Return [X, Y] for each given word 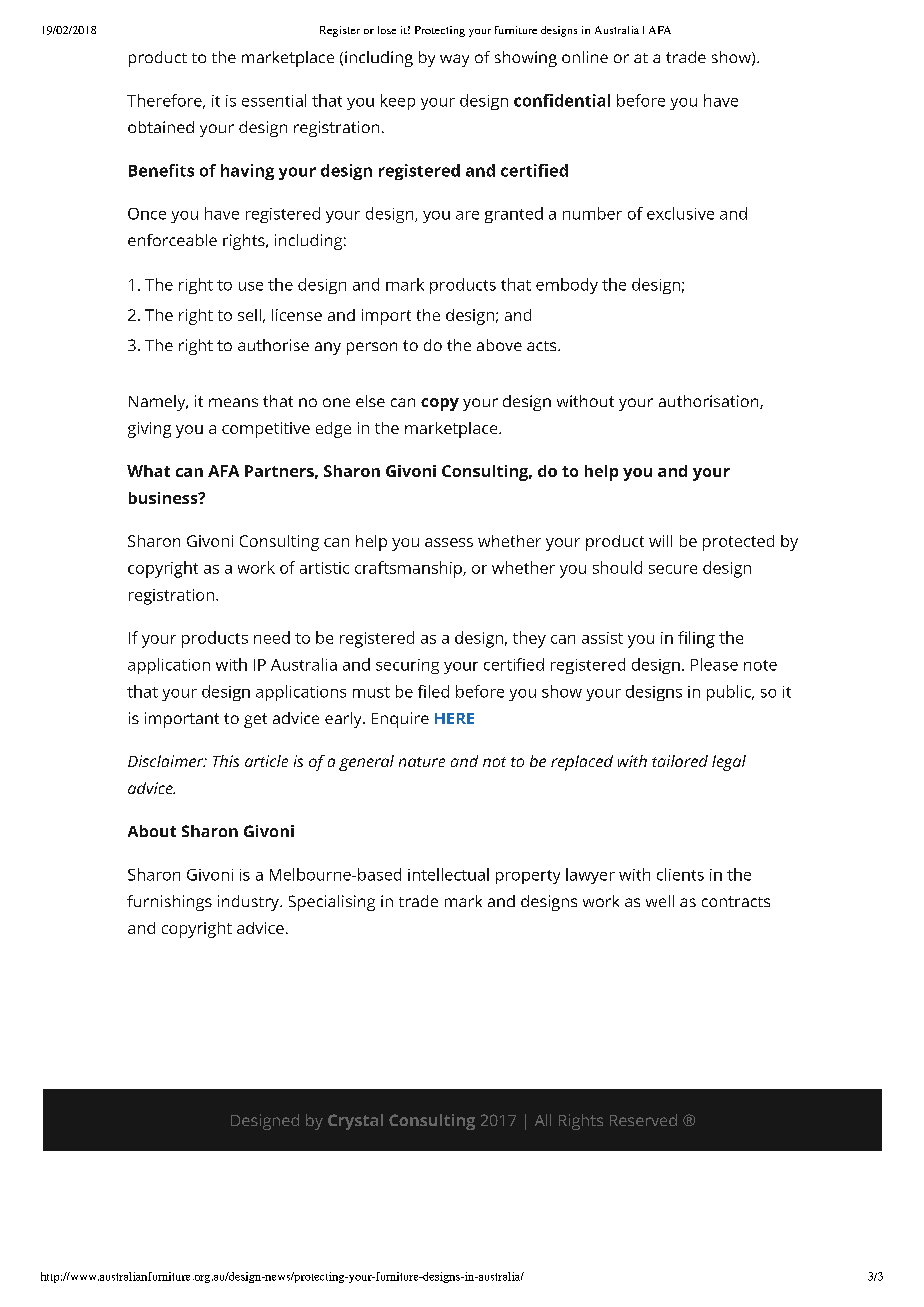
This [226, 761]
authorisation [710, 402]
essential [274, 100]
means [233, 402]
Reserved [643, 1120]
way [454, 60]
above [499, 345]
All [543, 1120]
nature [422, 762]
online [585, 57]
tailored [680, 761]
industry [249, 903]
